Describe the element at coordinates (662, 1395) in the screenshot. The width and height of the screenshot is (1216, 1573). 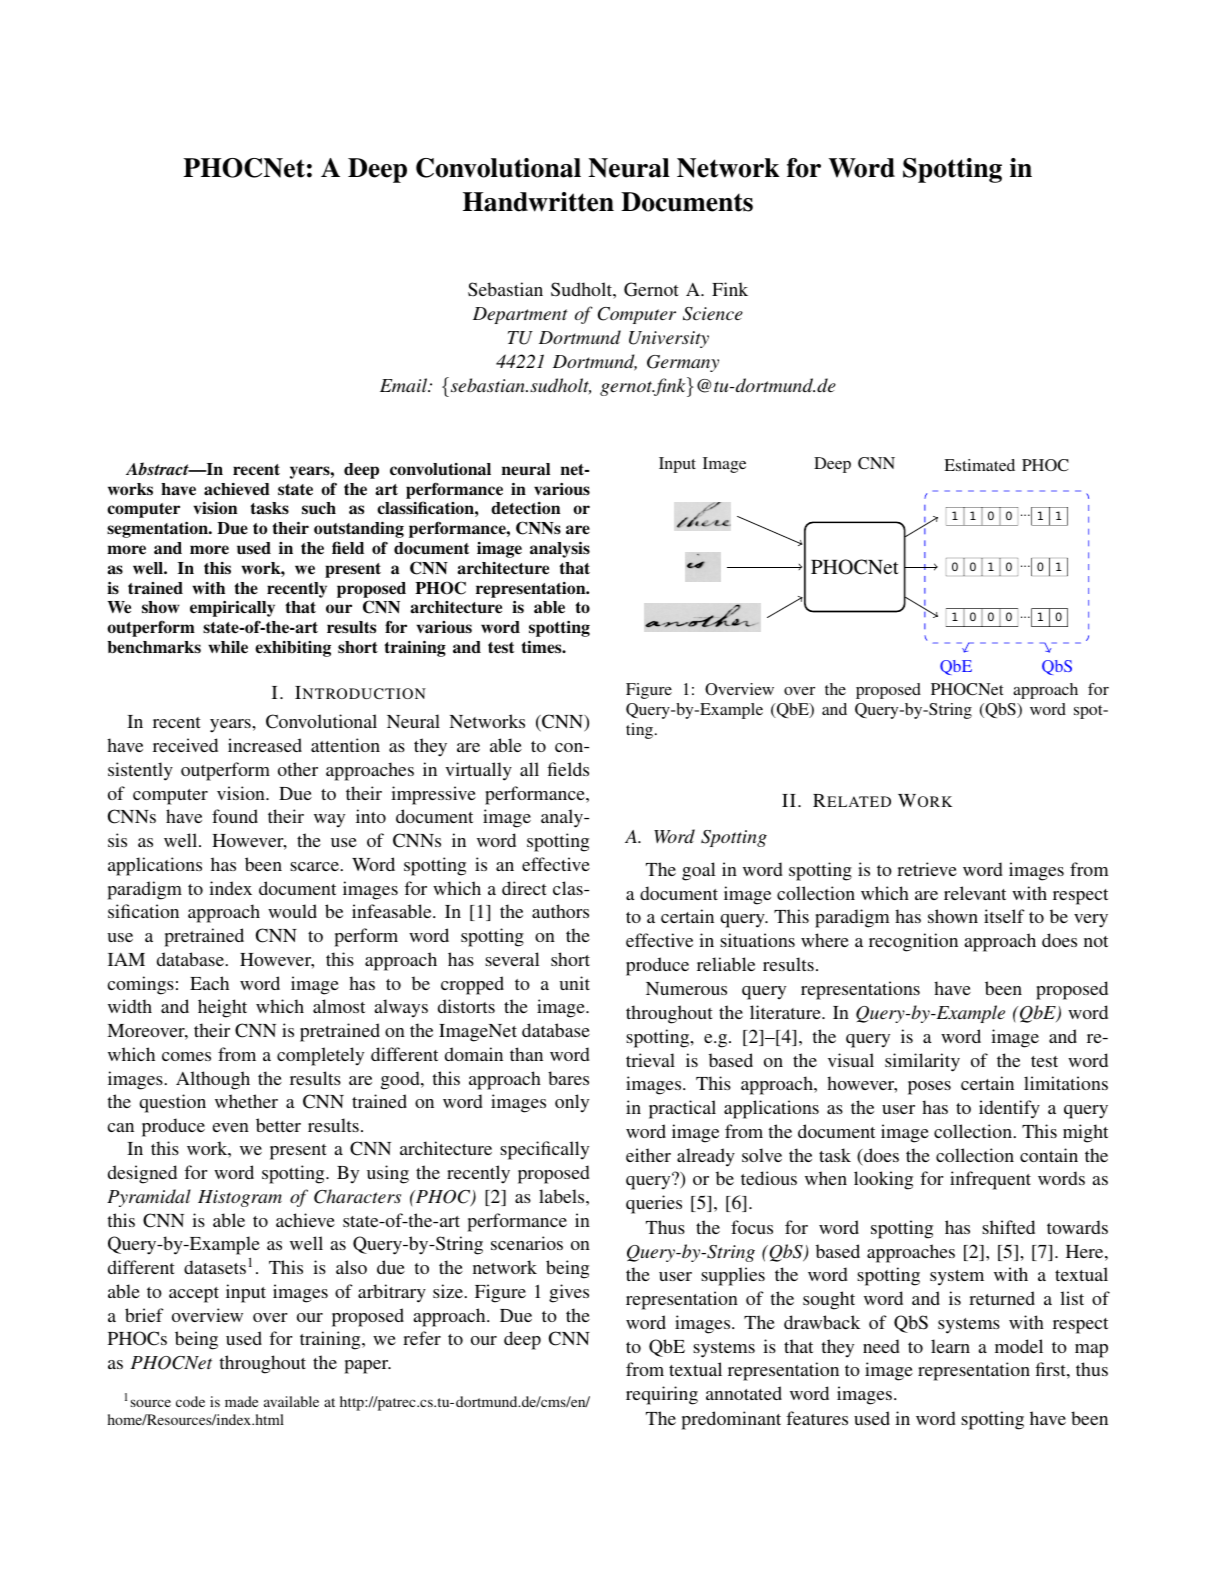
I see `requiring` at that location.
